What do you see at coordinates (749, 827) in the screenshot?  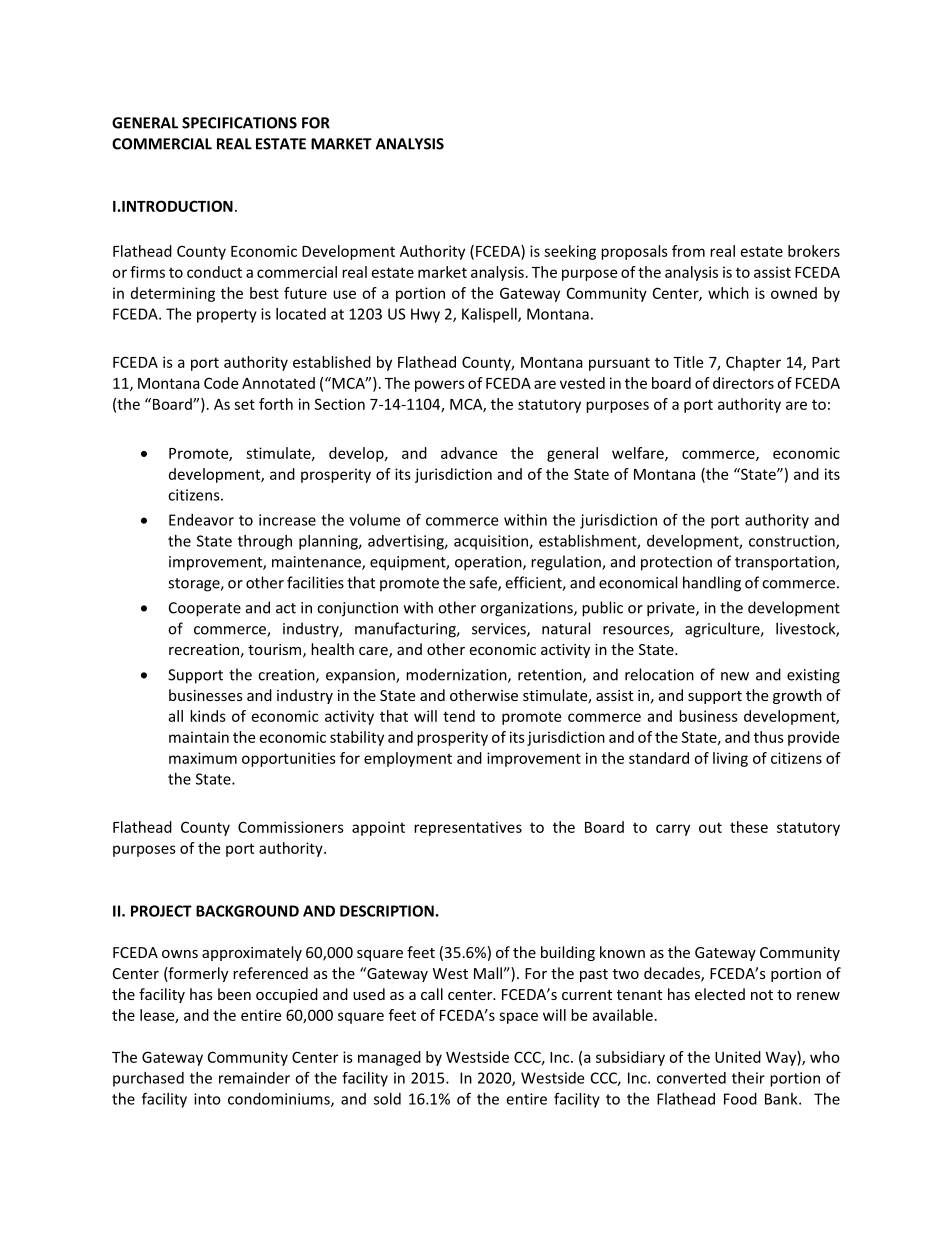 I see `these` at bounding box center [749, 827].
